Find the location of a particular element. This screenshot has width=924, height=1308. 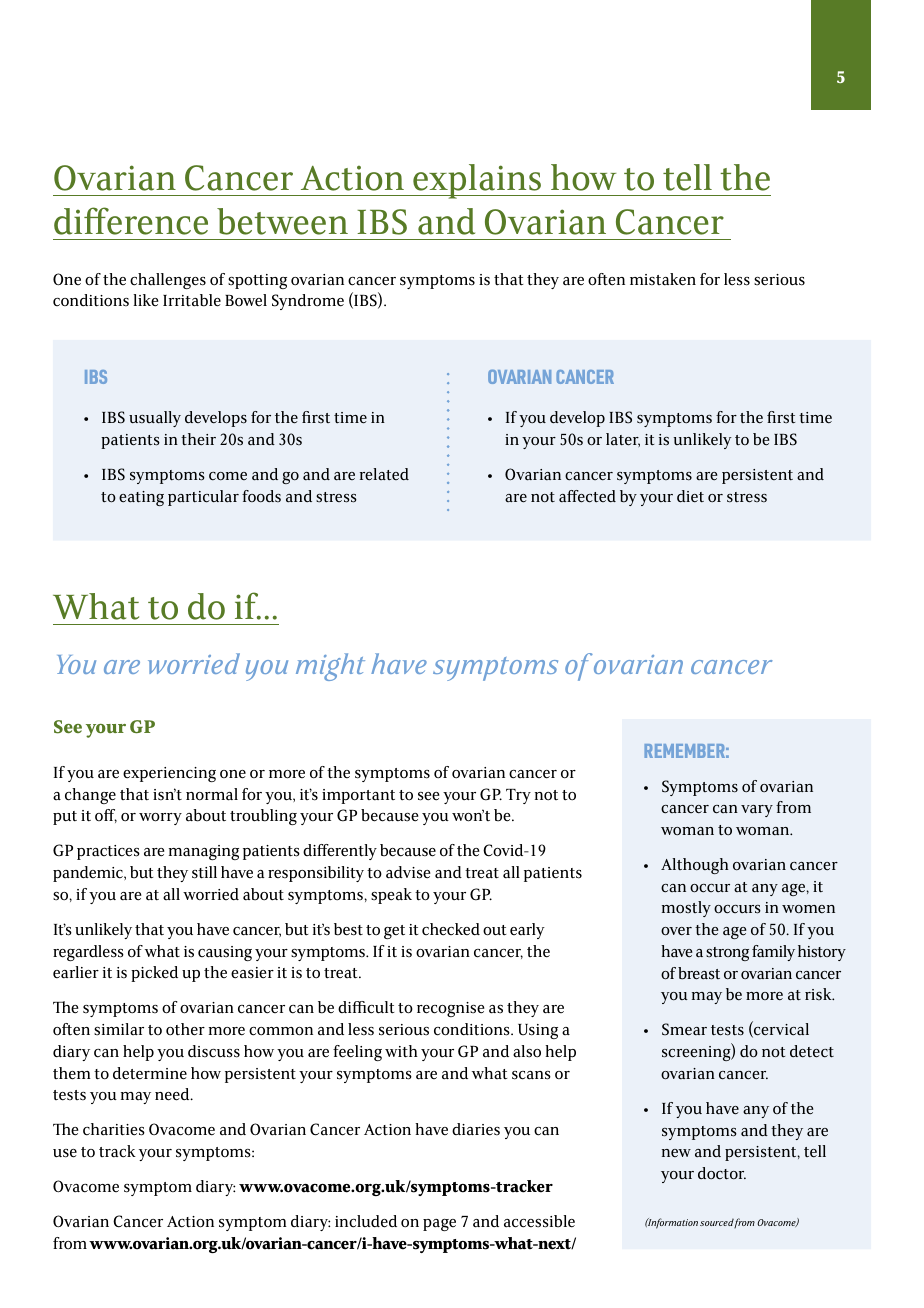

difference is located at coordinates (131, 221).
